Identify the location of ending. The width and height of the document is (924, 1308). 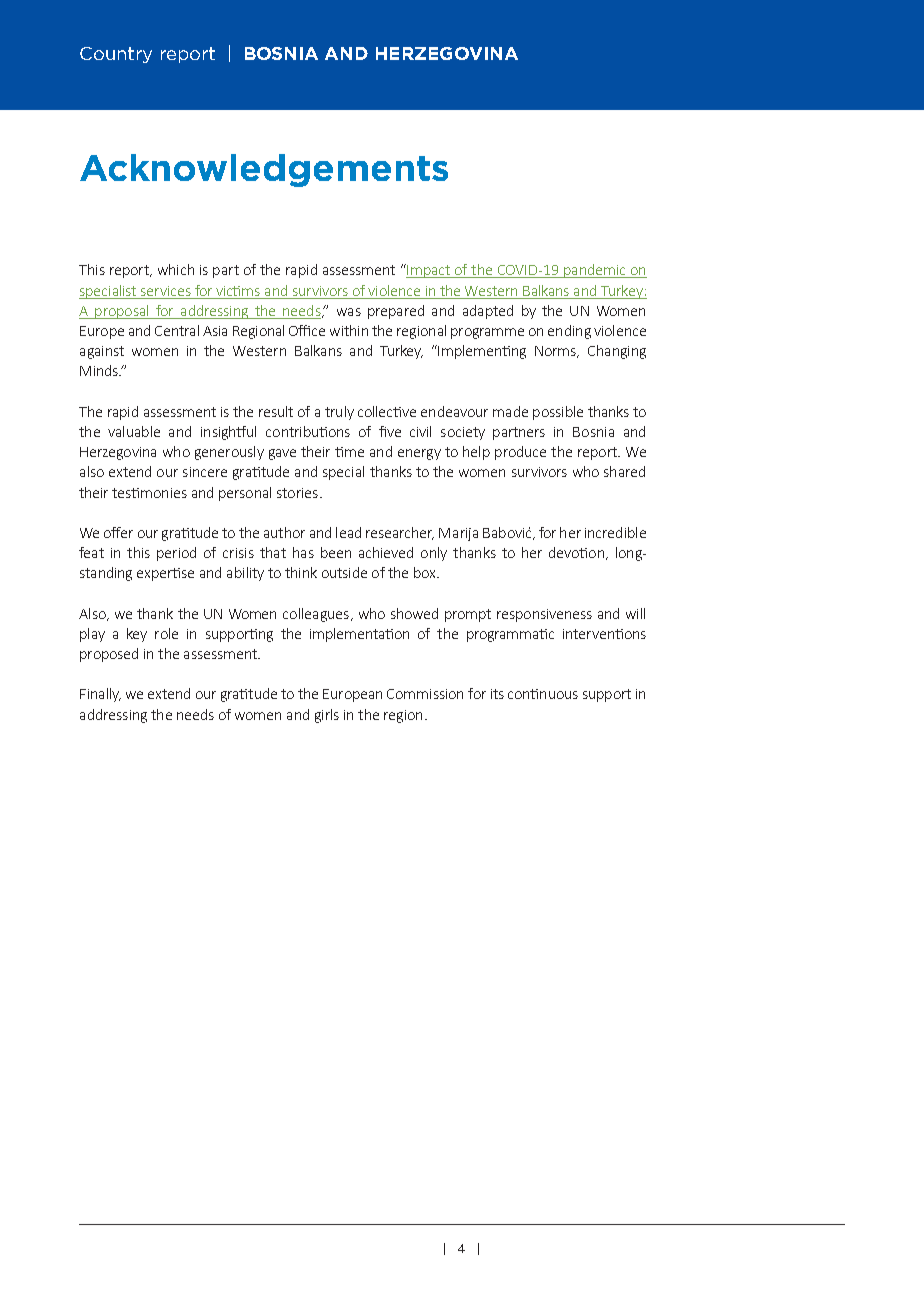
(569, 332).
